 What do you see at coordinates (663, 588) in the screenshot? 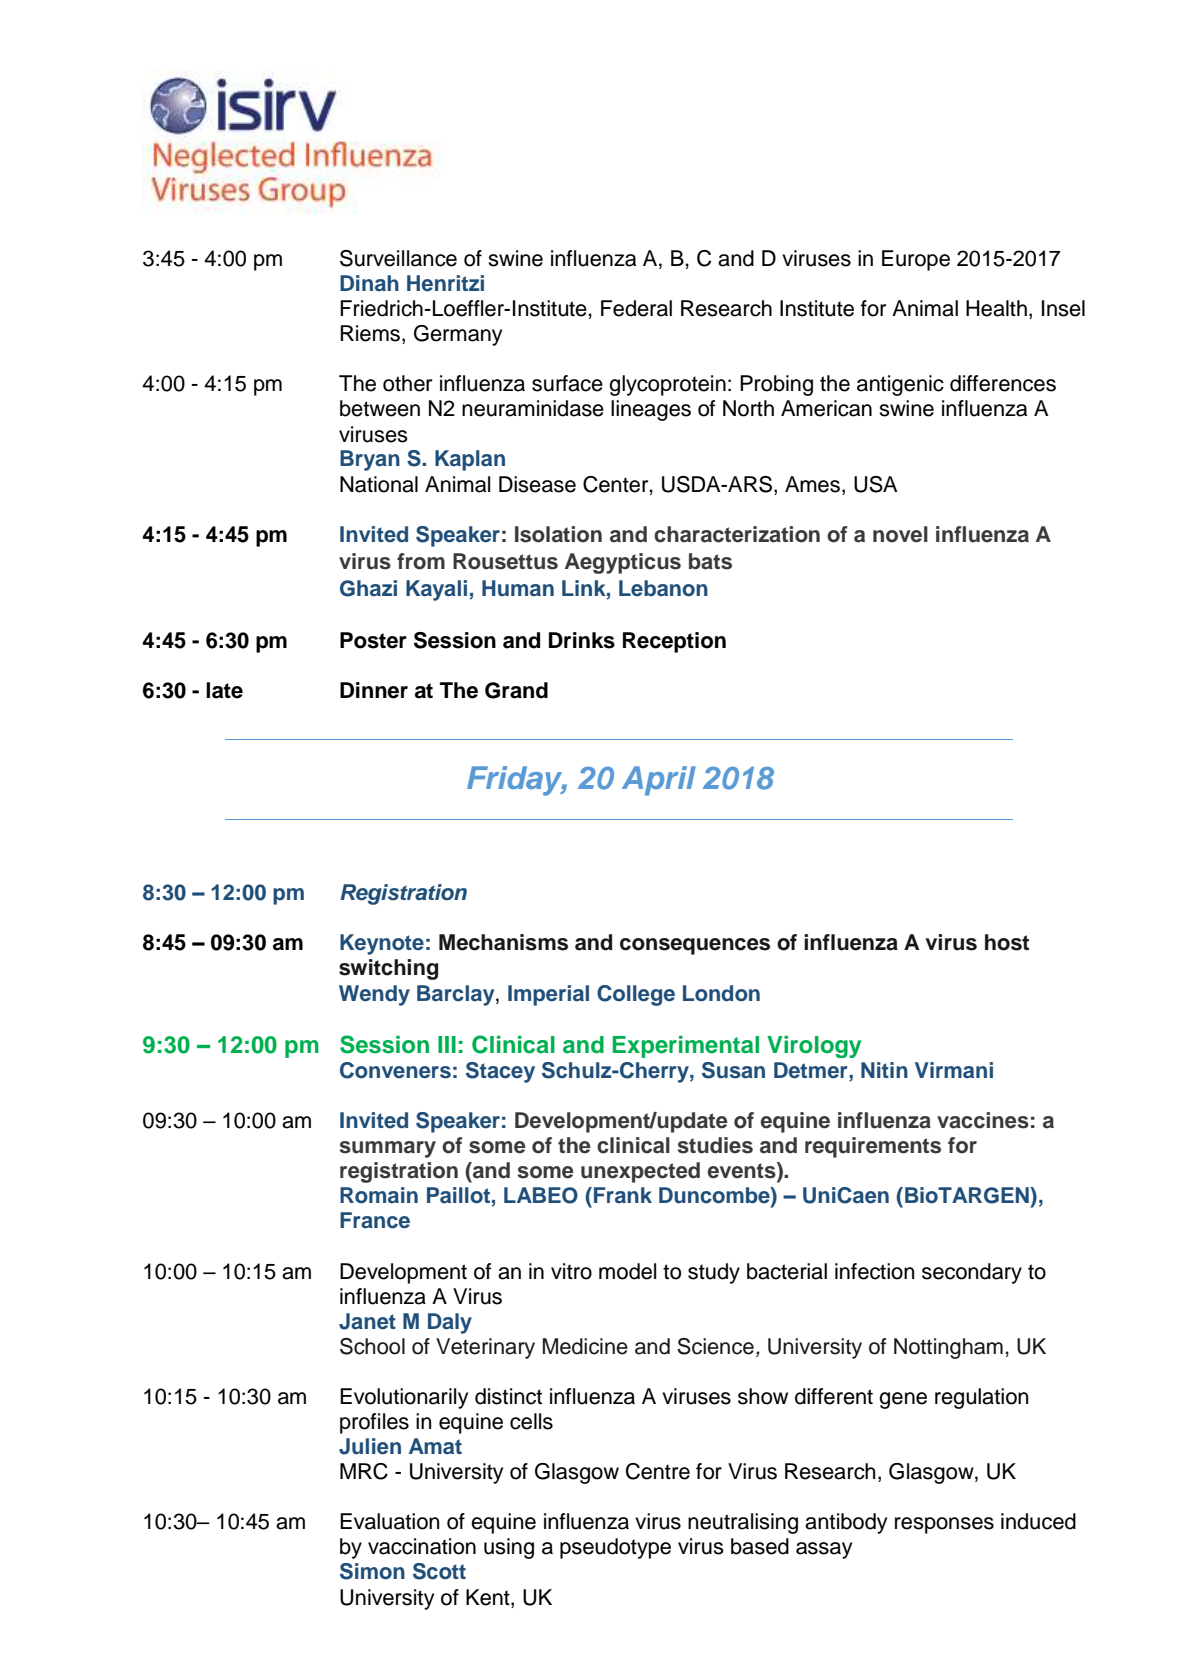
I see `Lebanon` at bounding box center [663, 588].
